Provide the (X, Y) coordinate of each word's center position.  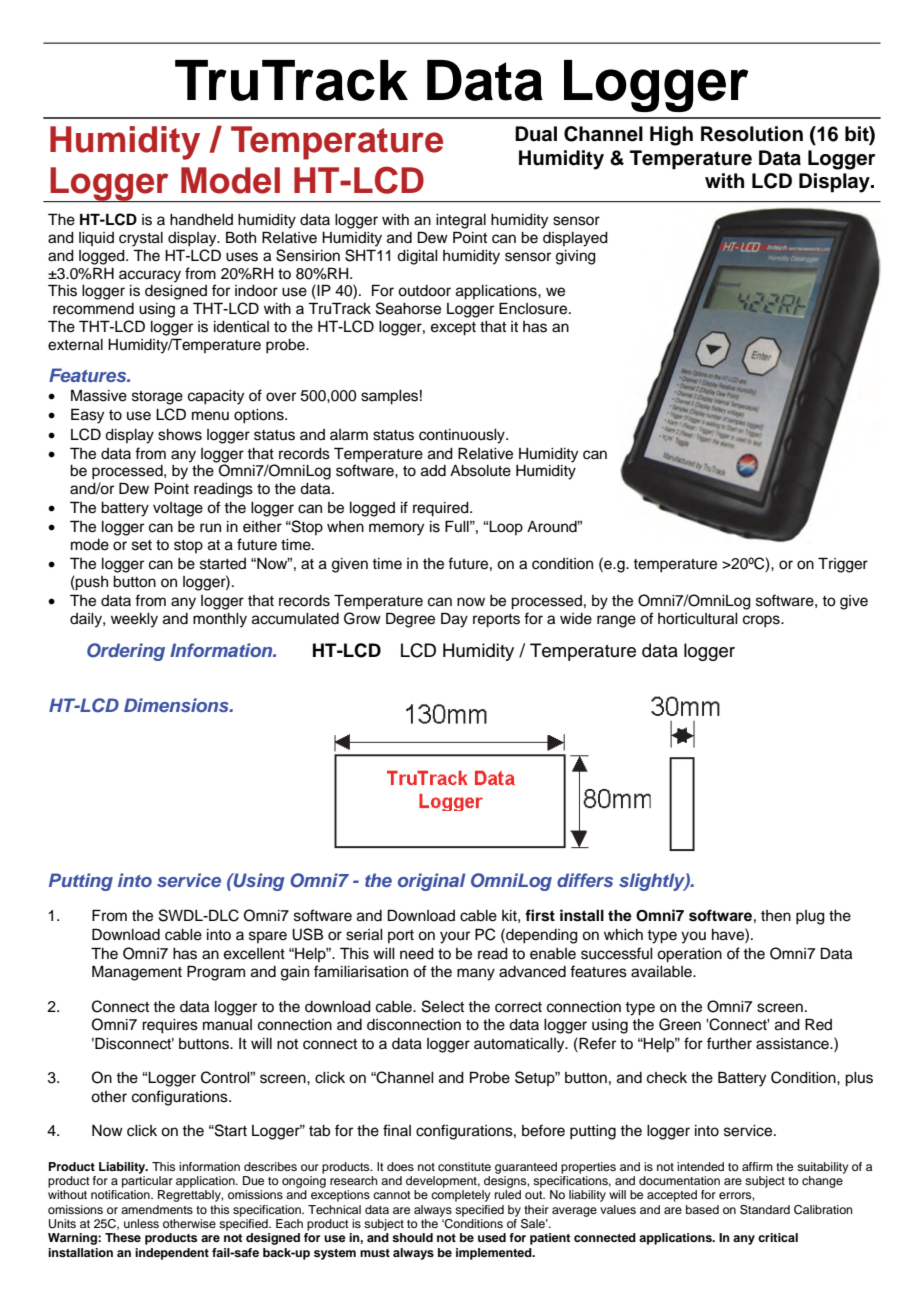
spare (268, 937)
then (776, 916)
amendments (157, 1209)
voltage (178, 509)
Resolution (752, 134)
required (442, 509)
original (431, 882)
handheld (201, 220)
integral (461, 221)
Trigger (843, 565)
